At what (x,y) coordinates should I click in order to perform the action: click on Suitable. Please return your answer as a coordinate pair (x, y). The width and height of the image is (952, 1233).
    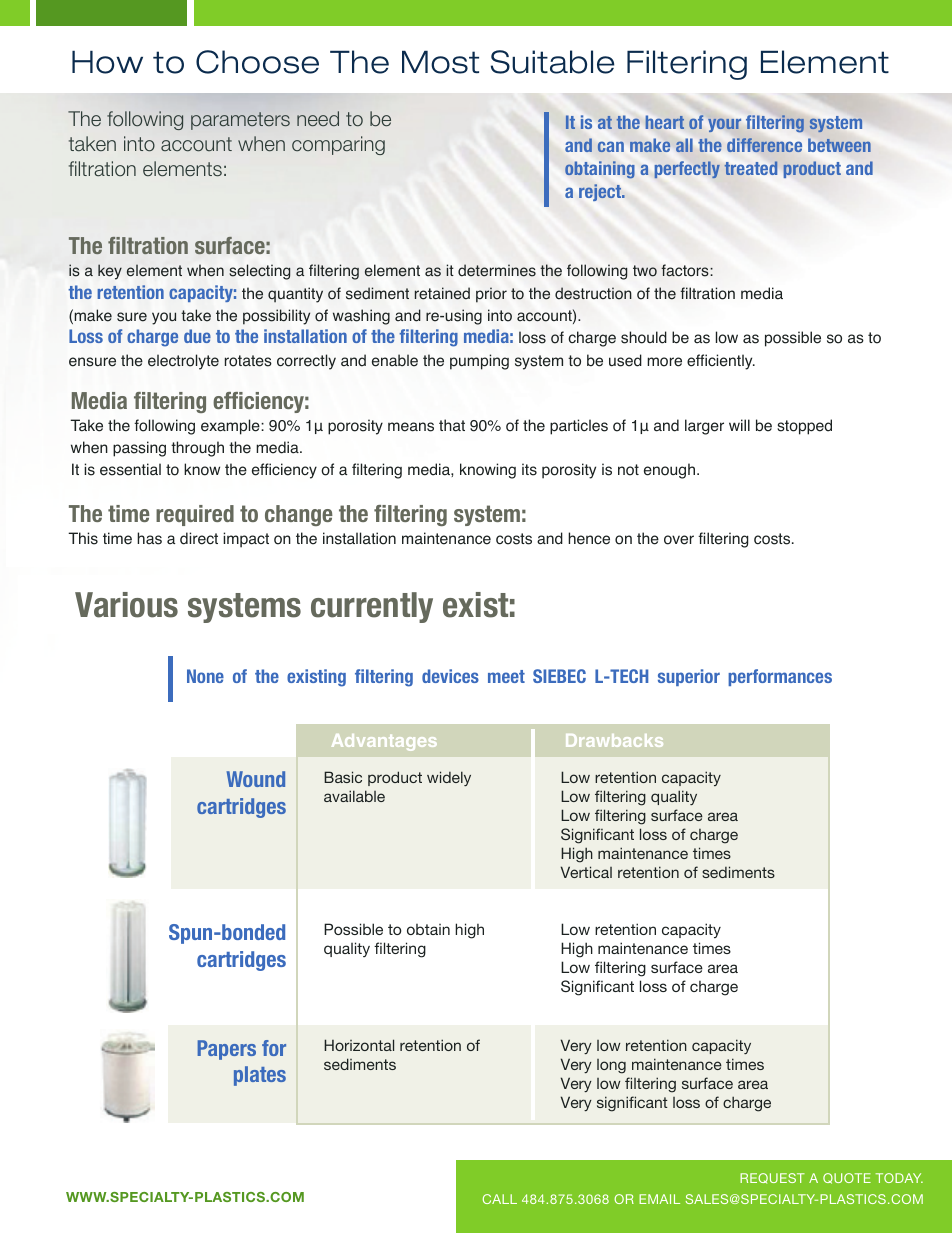
    Looking at the image, I should click on (552, 62).
